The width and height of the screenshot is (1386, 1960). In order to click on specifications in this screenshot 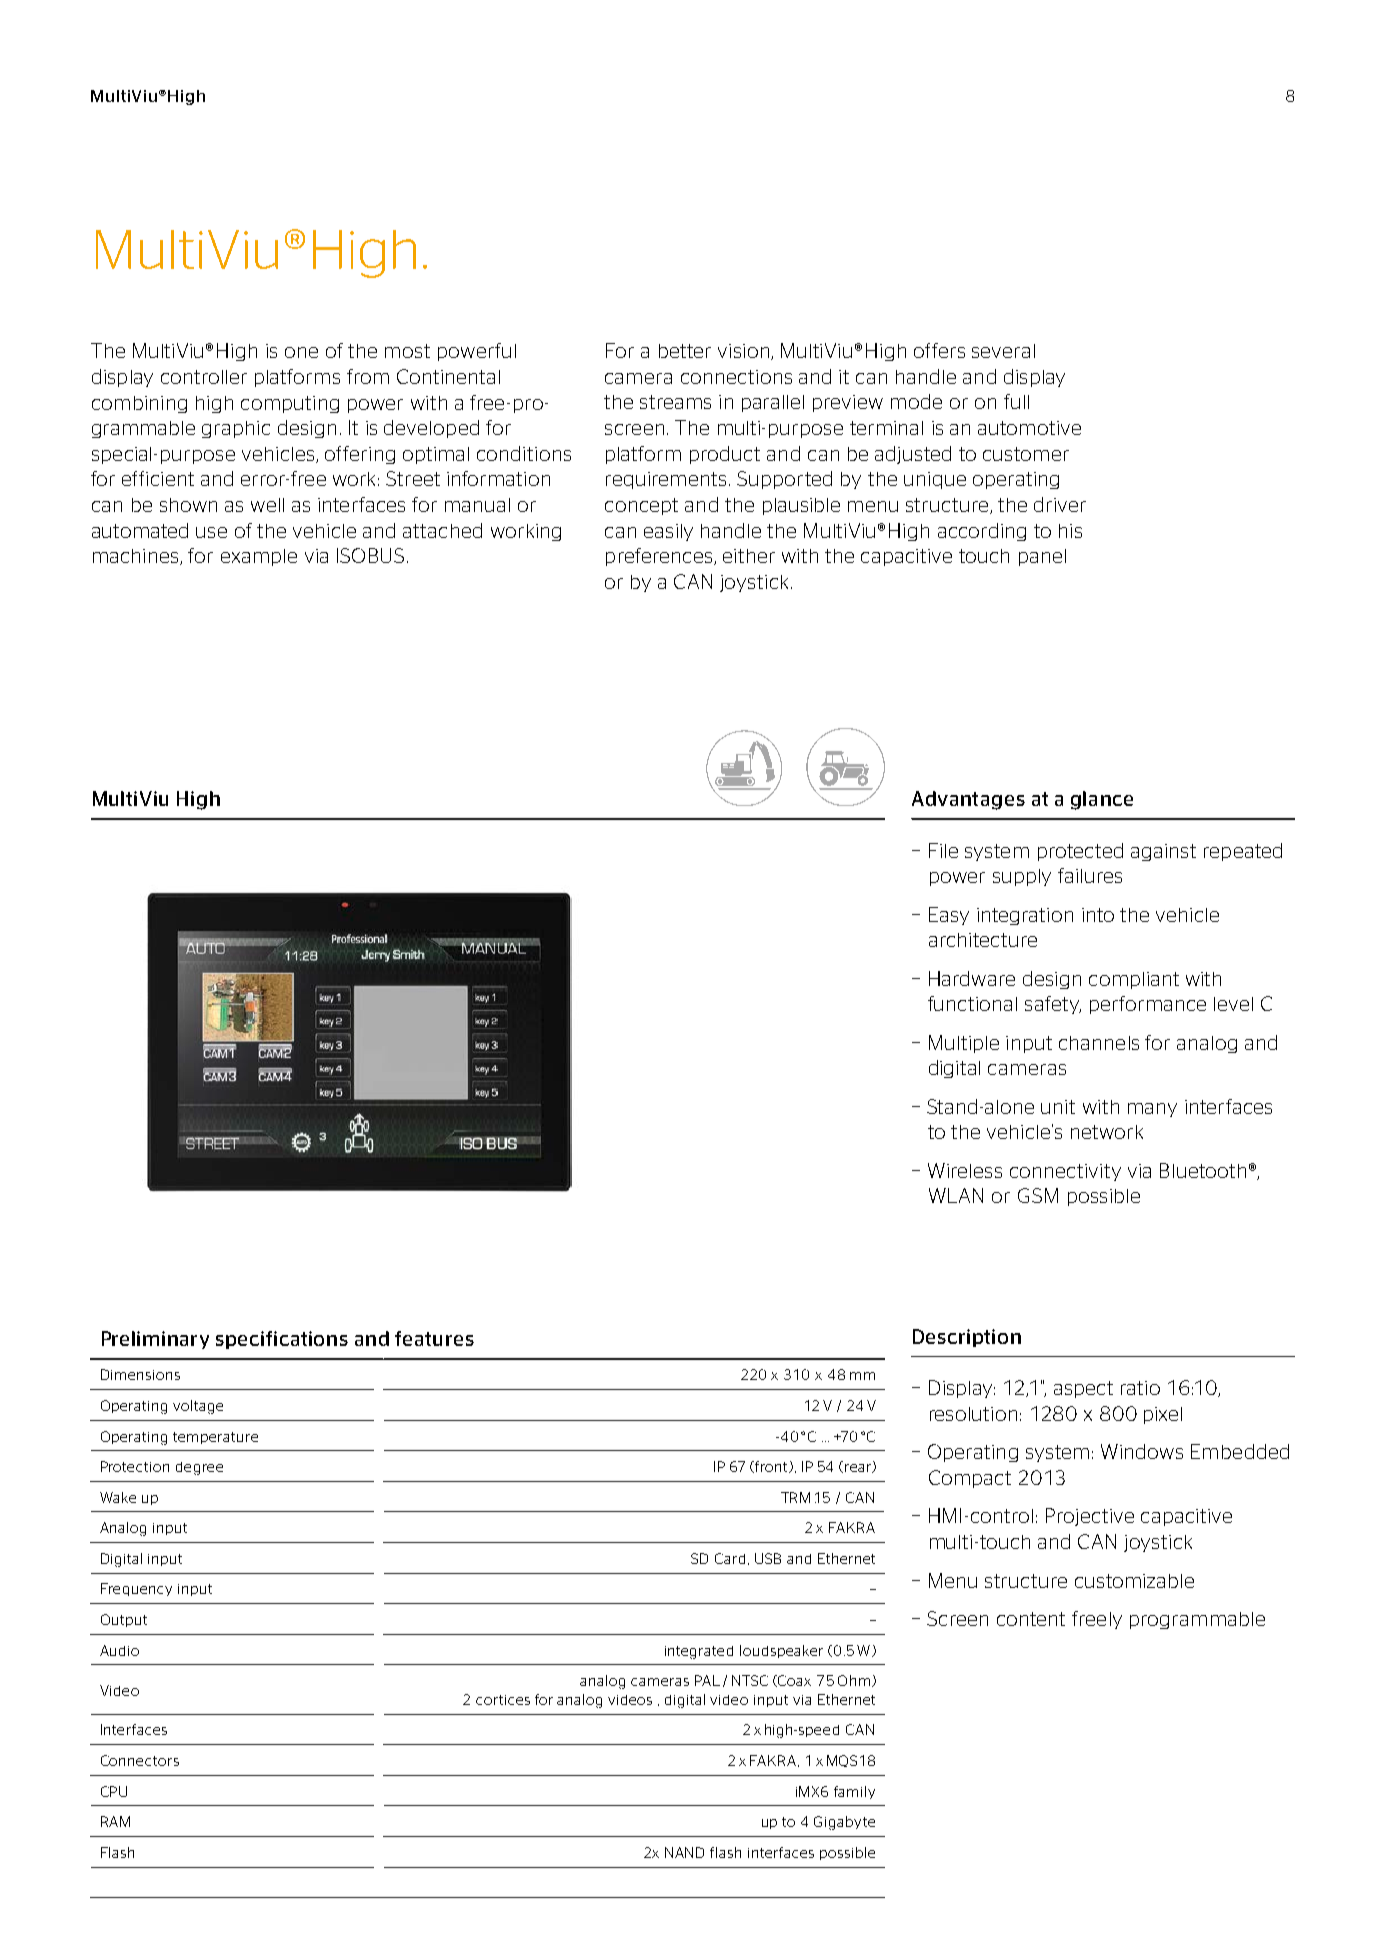, I will do `click(282, 1340)`.
